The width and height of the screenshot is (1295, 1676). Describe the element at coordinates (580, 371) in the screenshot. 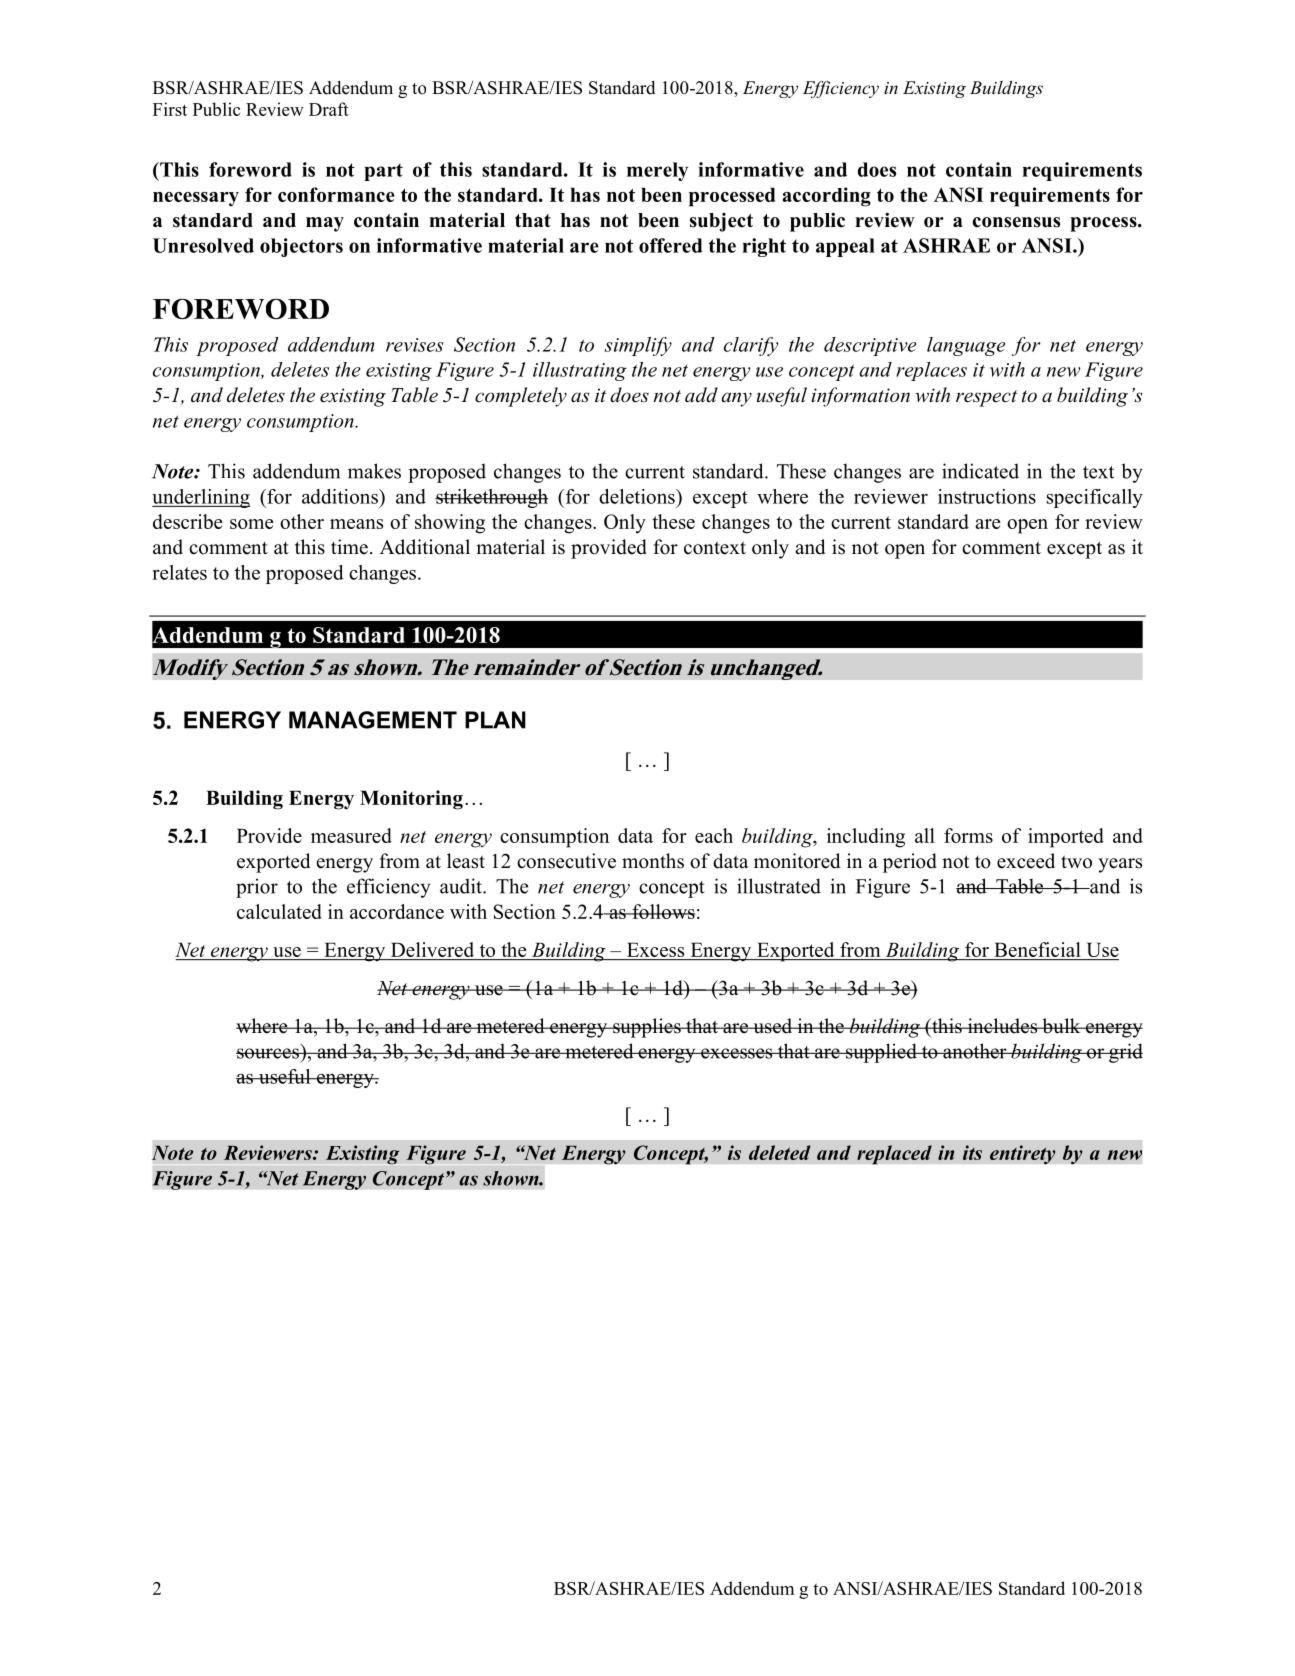

I see `illustrating` at that location.
